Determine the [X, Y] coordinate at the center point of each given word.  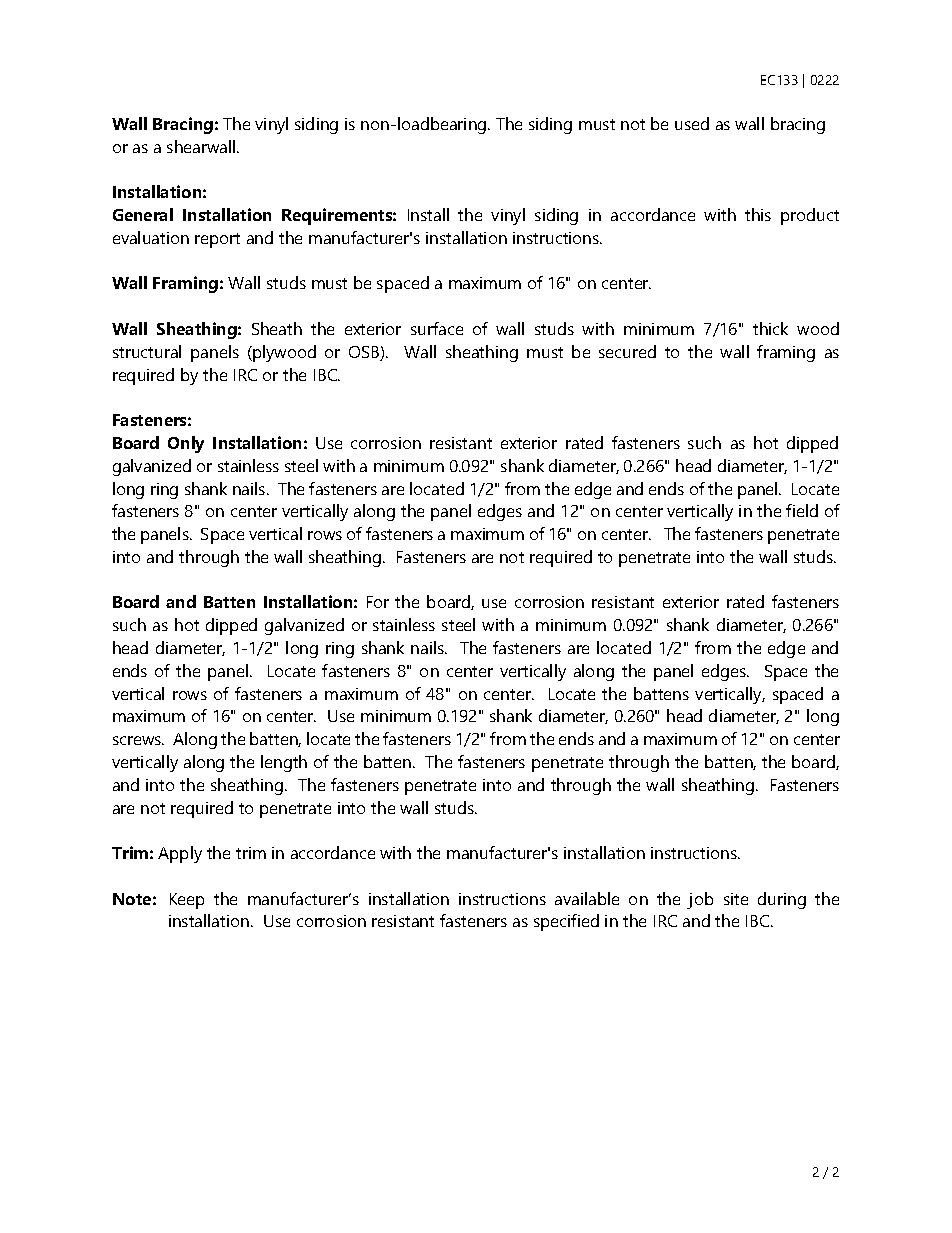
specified [566, 922]
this [758, 214]
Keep [187, 901]
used [692, 123]
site [736, 899]
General [143, 214]
